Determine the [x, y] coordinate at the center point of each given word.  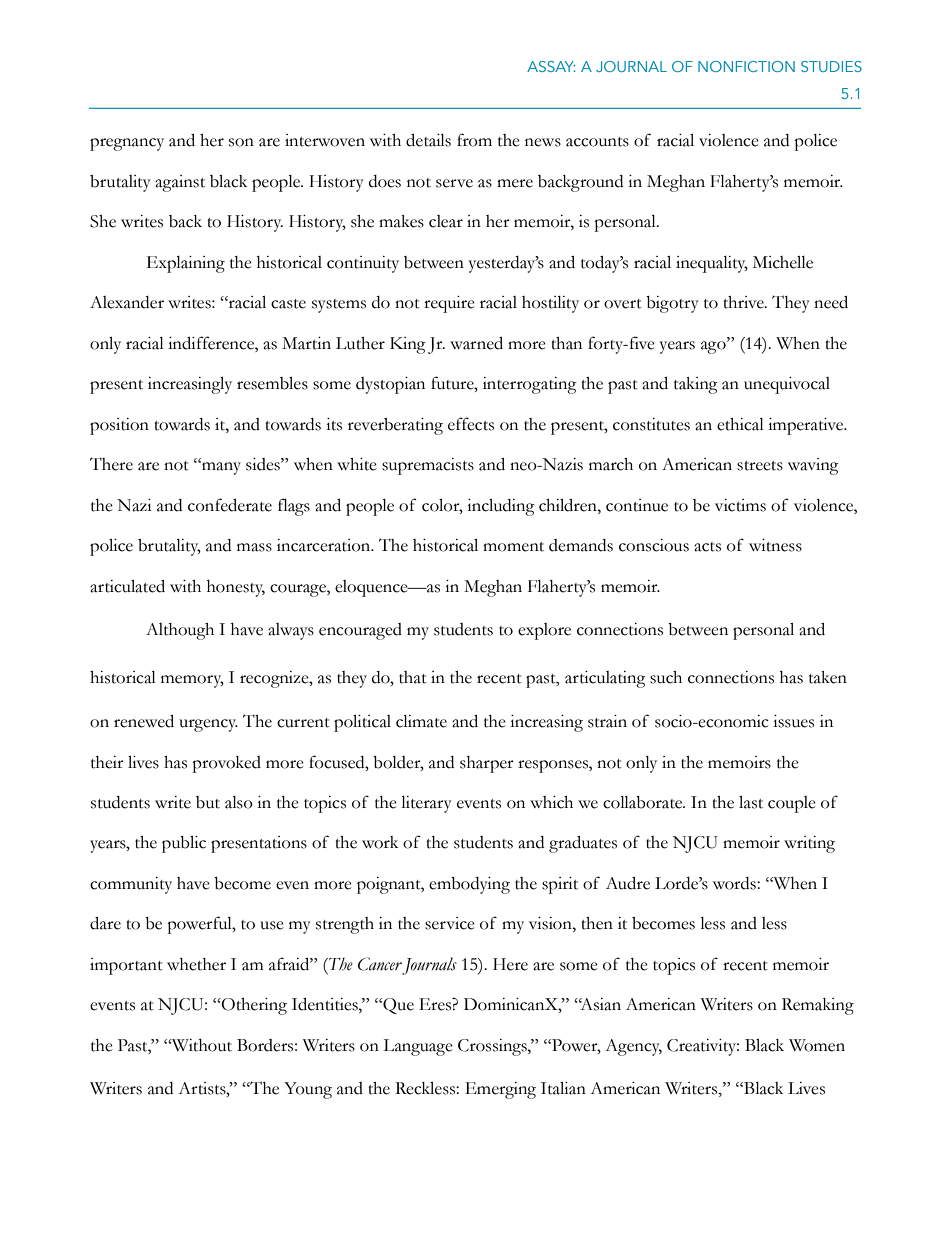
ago [714, 347]
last [751, 802]
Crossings [493, 1047]
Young [308, 1090]
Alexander [127, 302]
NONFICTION [746, 66]
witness [775, 545]
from [474, 140]
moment [513, 547]
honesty [236, 588]
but [208, 802]
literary [426, 804]
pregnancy [127, 144]
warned [476, 343]
